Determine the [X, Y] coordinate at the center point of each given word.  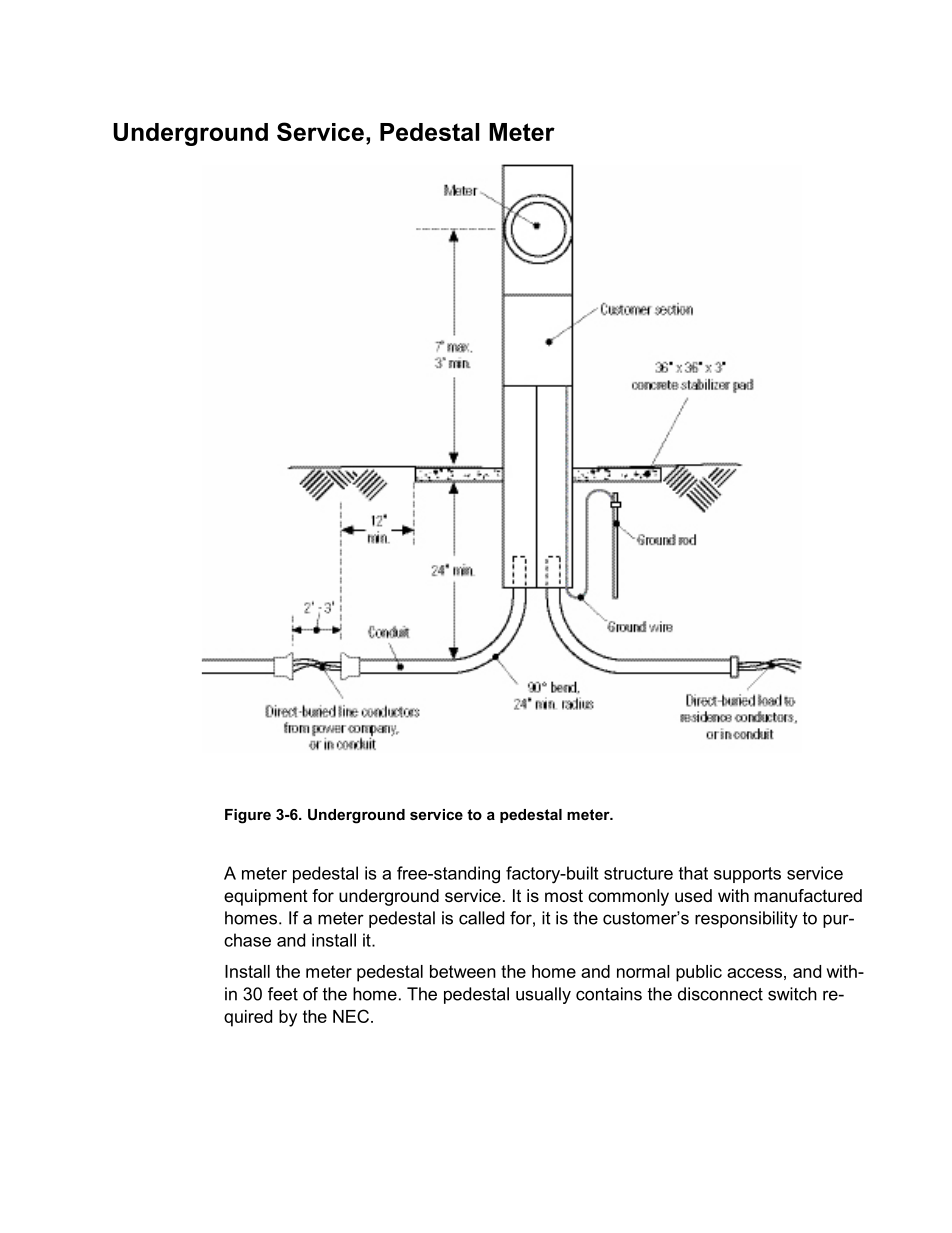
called [481, 918]
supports [747, 875]
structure [638, 873]
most [564, 895]
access [754, 973]
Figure [248, 816]
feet [283, 994]
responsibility [746, 919]
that [693, 873]
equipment [266, 897]
